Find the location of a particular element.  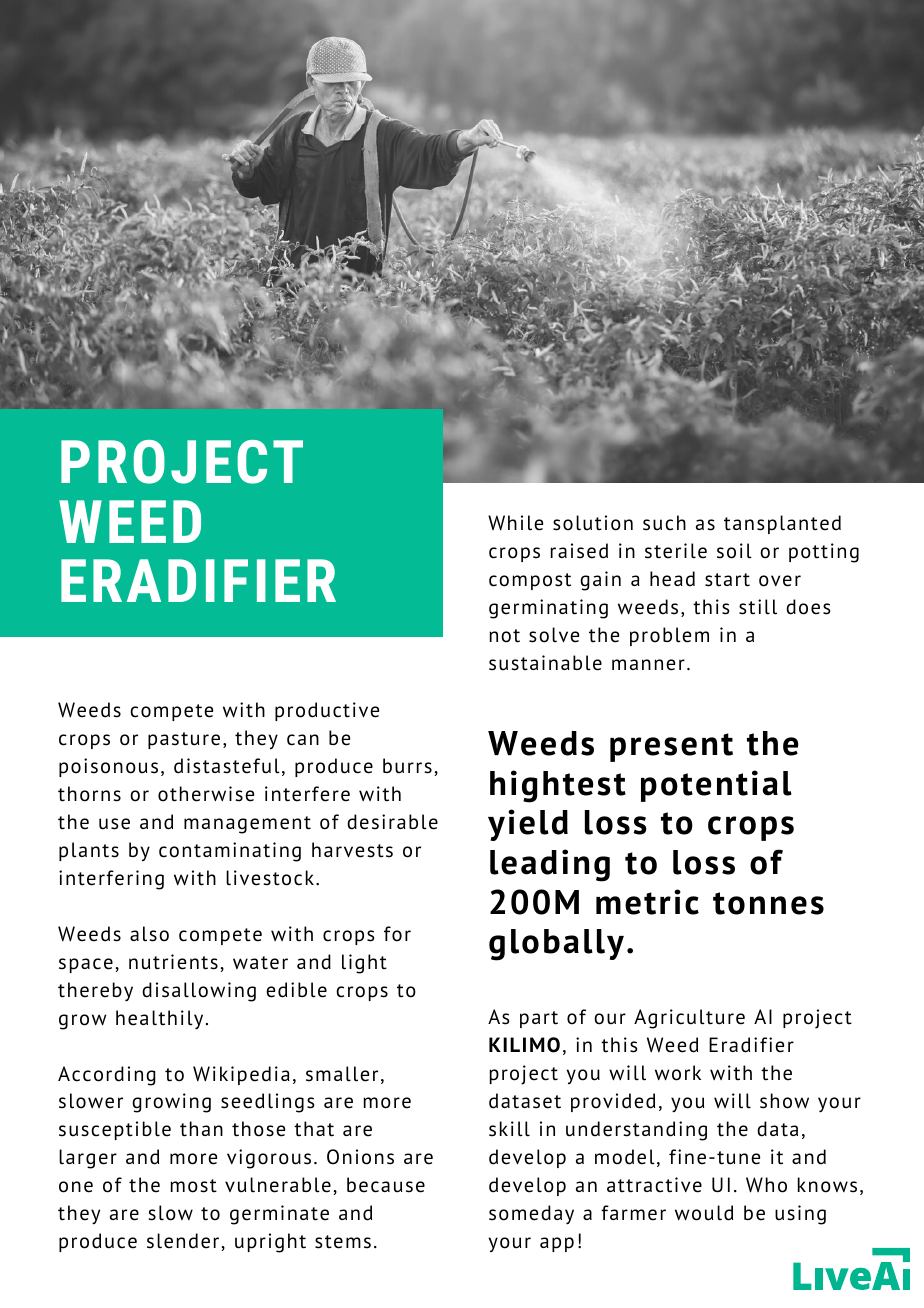

slender is located at coordinates (183, 1241).
